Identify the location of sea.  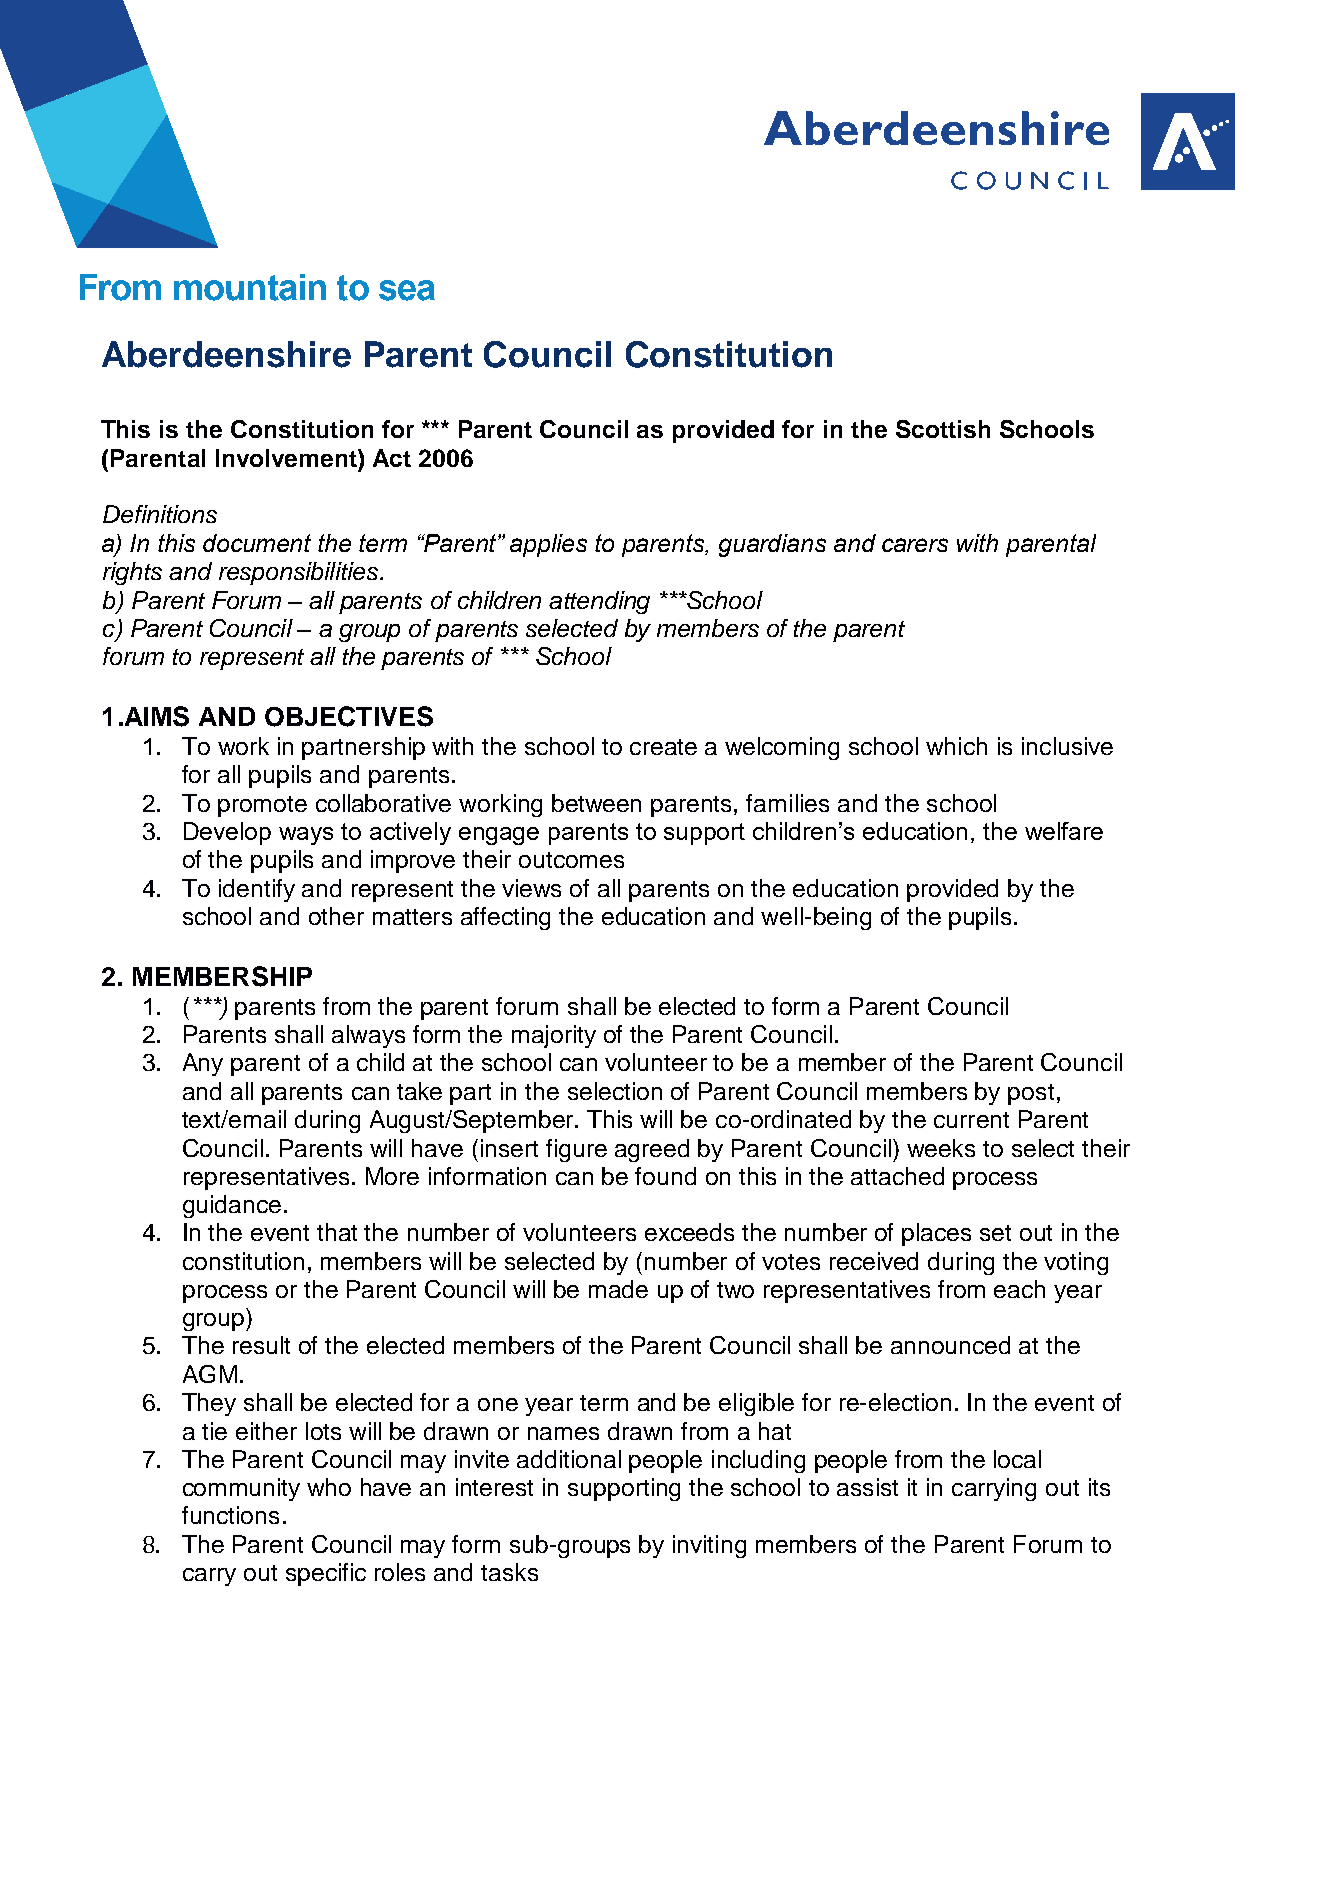
(407, 290).
